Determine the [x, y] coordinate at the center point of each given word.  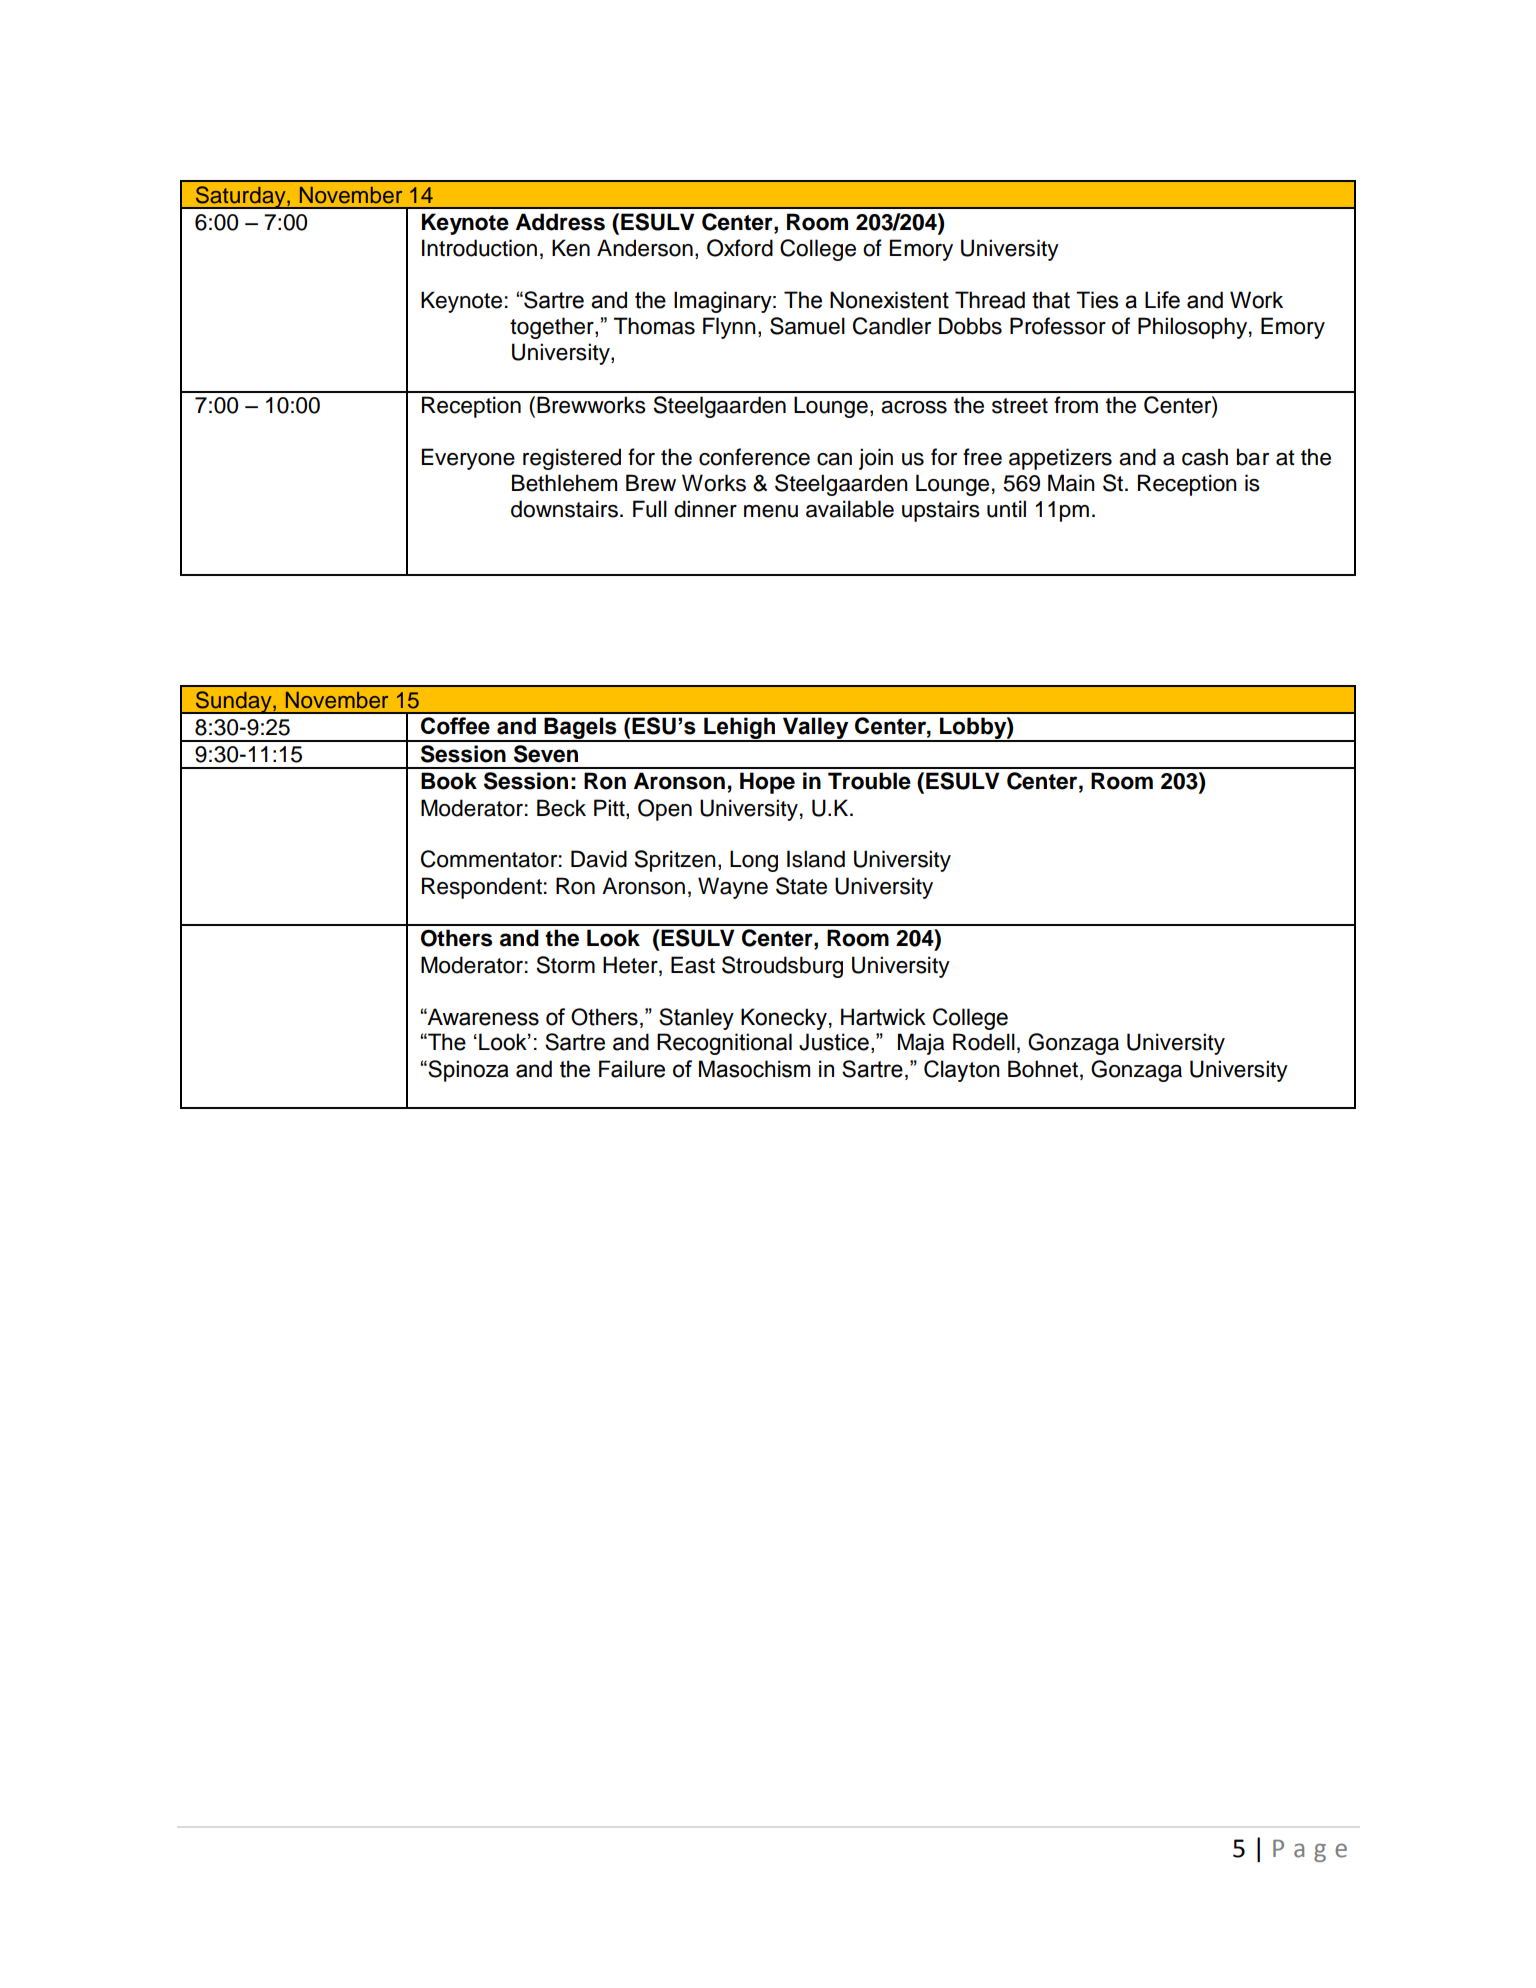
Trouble [869, 781]
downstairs [564, 509]
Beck [561, 808]
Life [1162, 300]
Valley [816, 729]
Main [1071, 483]
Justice [834, 1042]
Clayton [962, 1071]
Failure [632, 1069]
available [850, 509]
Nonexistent [889, 300]
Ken [571, 248]
